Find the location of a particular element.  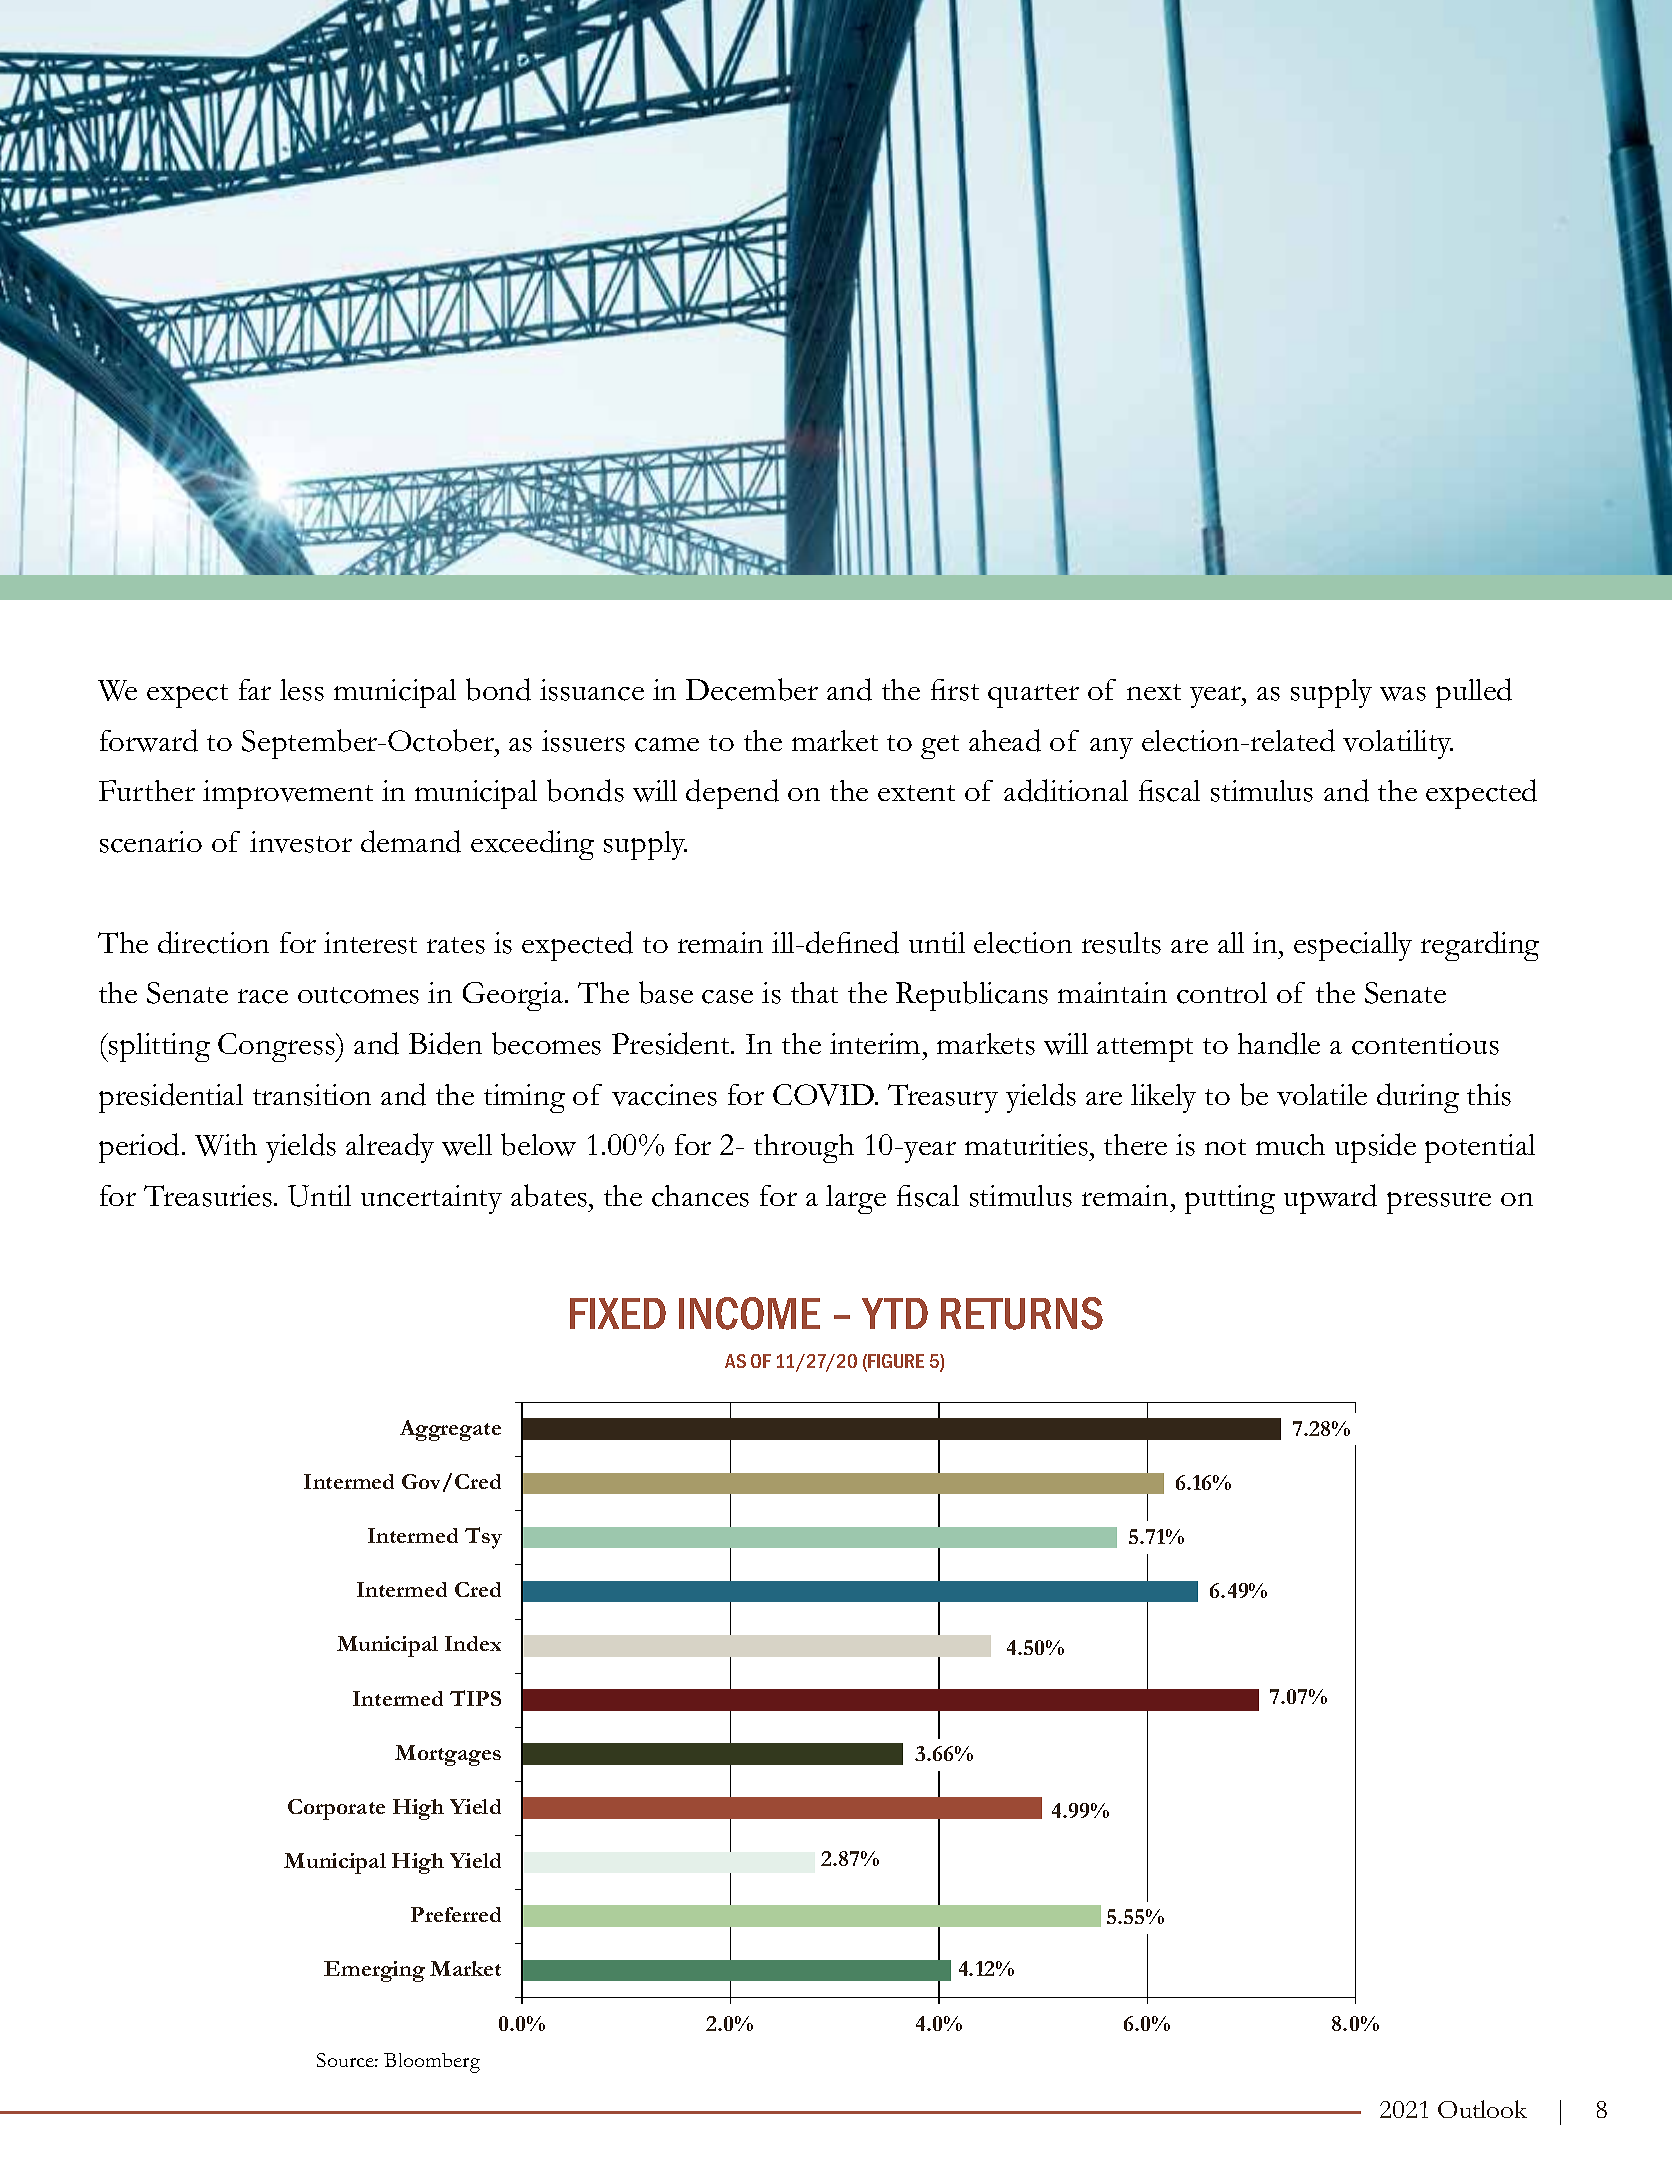

upward is located at coordinates (1330, 1199).
